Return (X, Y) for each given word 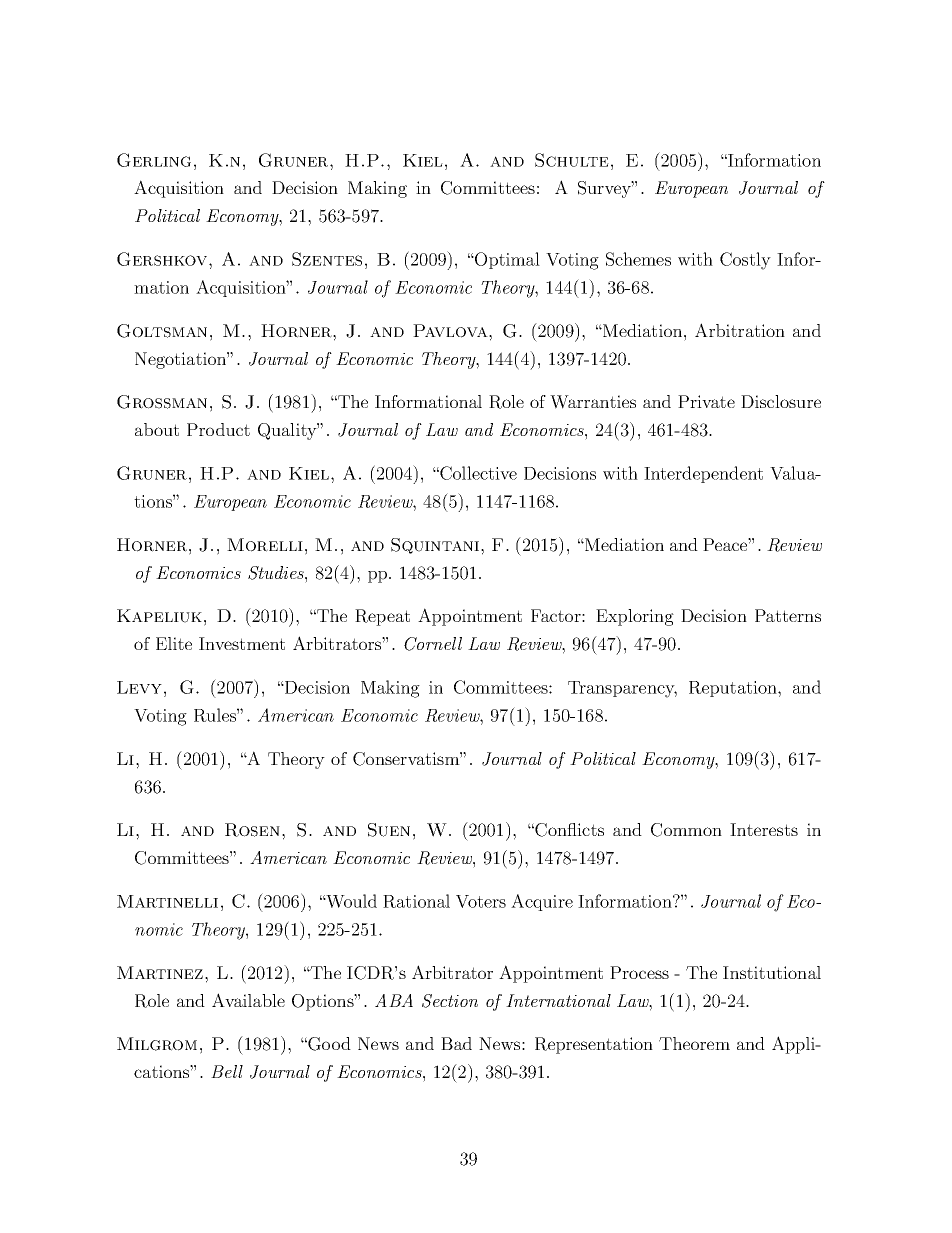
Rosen (252, 830)
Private (706, 401)
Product (218, 429)
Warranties (593, 402)
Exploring (635, 617)
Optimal (506, 260)
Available (248, 1000)
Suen (389, 830)
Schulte (572, 160)
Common (686, 830)
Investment (242, 643)
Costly (745, 261)
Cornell (433, 644)
